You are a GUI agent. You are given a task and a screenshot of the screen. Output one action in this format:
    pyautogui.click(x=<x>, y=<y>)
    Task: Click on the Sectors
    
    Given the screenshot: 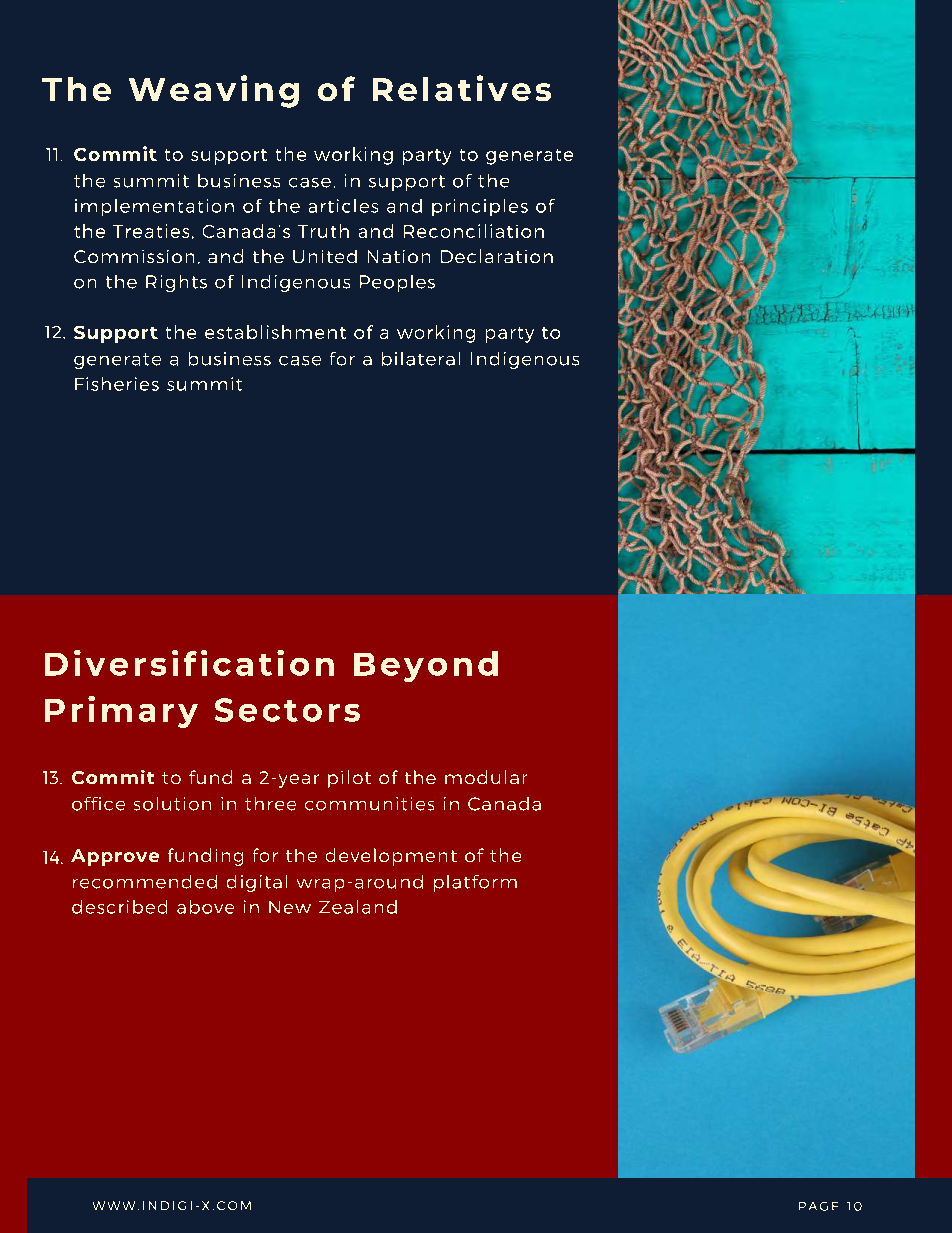 What is the action you would take?
    pyautogui.click(x=287, y=710)
